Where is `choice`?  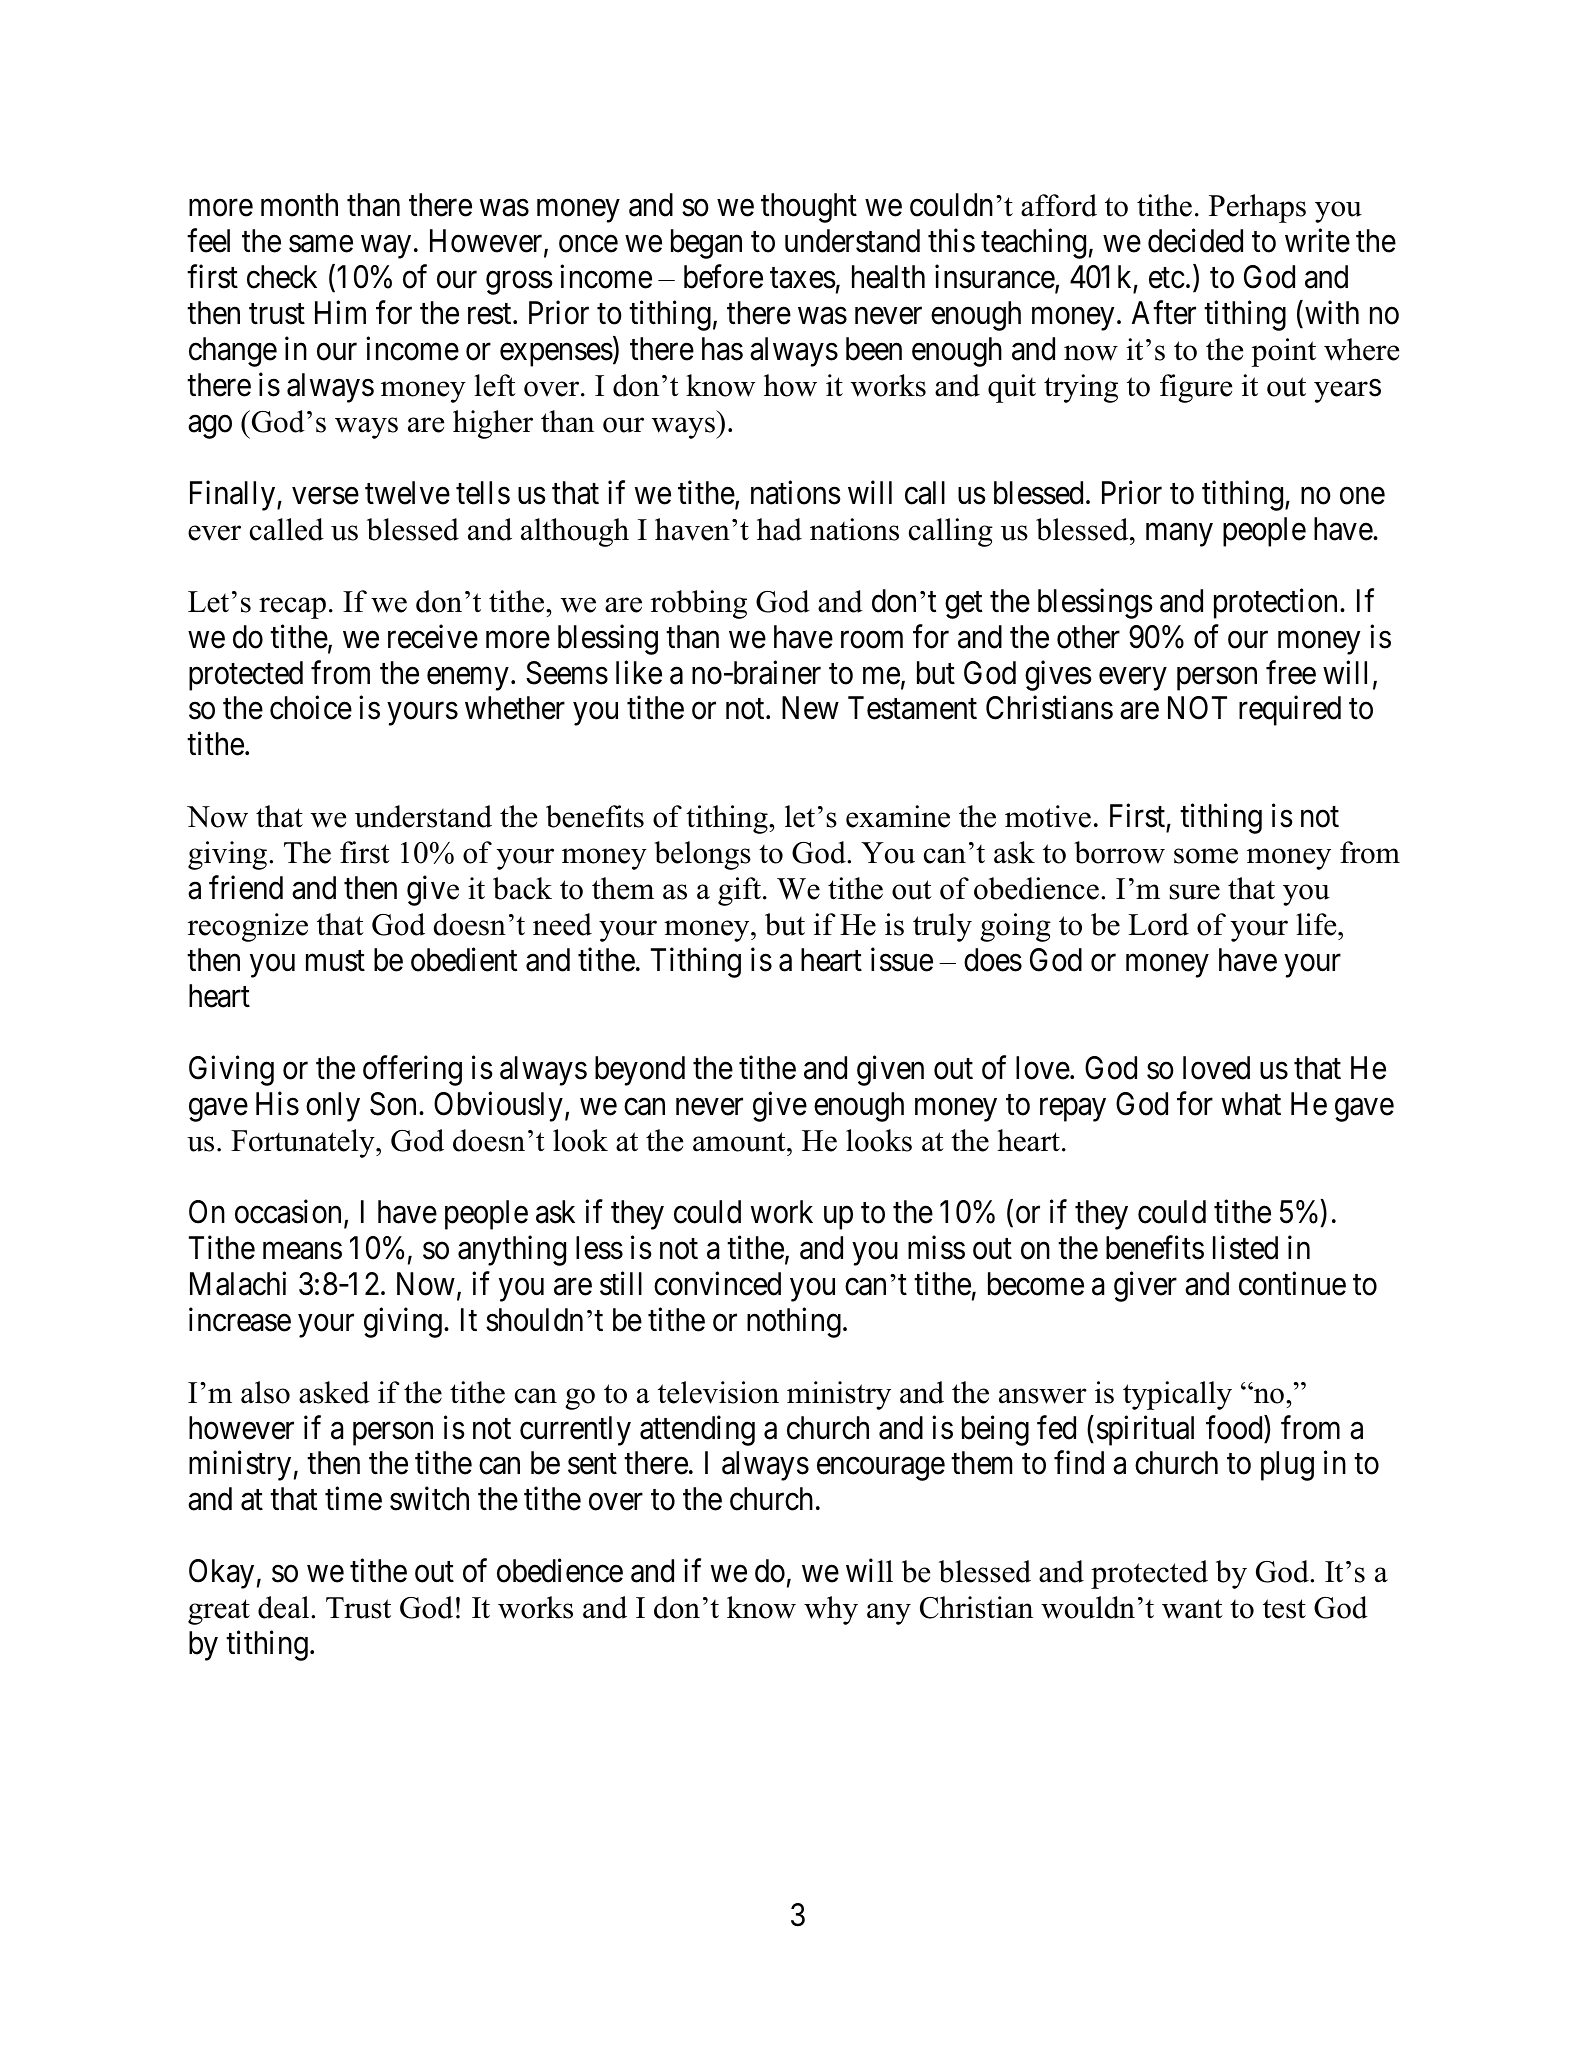
choice is located at coordinates (311, 708).
